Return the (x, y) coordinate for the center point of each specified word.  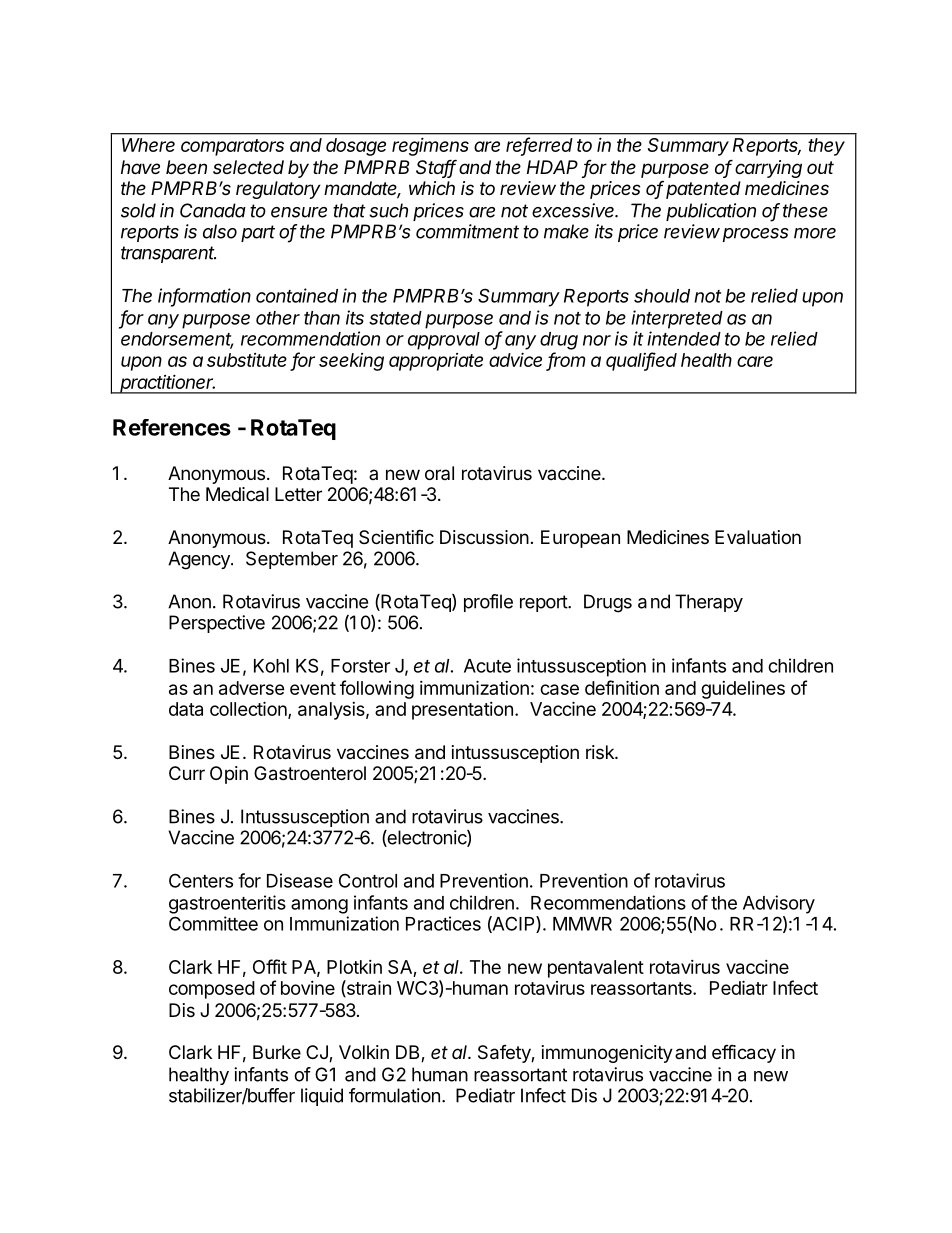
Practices (443, 923)
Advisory (779, 904)
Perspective (217, 624)
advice (515, 360)
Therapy (709, 603)
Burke (277, 1052)
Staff (436, 168)
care (755, 361)
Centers (201, 880)
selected (248, 167)
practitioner (167, 384)
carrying (768, 169)
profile (488, 603)
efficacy (744, 1053)
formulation (394, 1095)
